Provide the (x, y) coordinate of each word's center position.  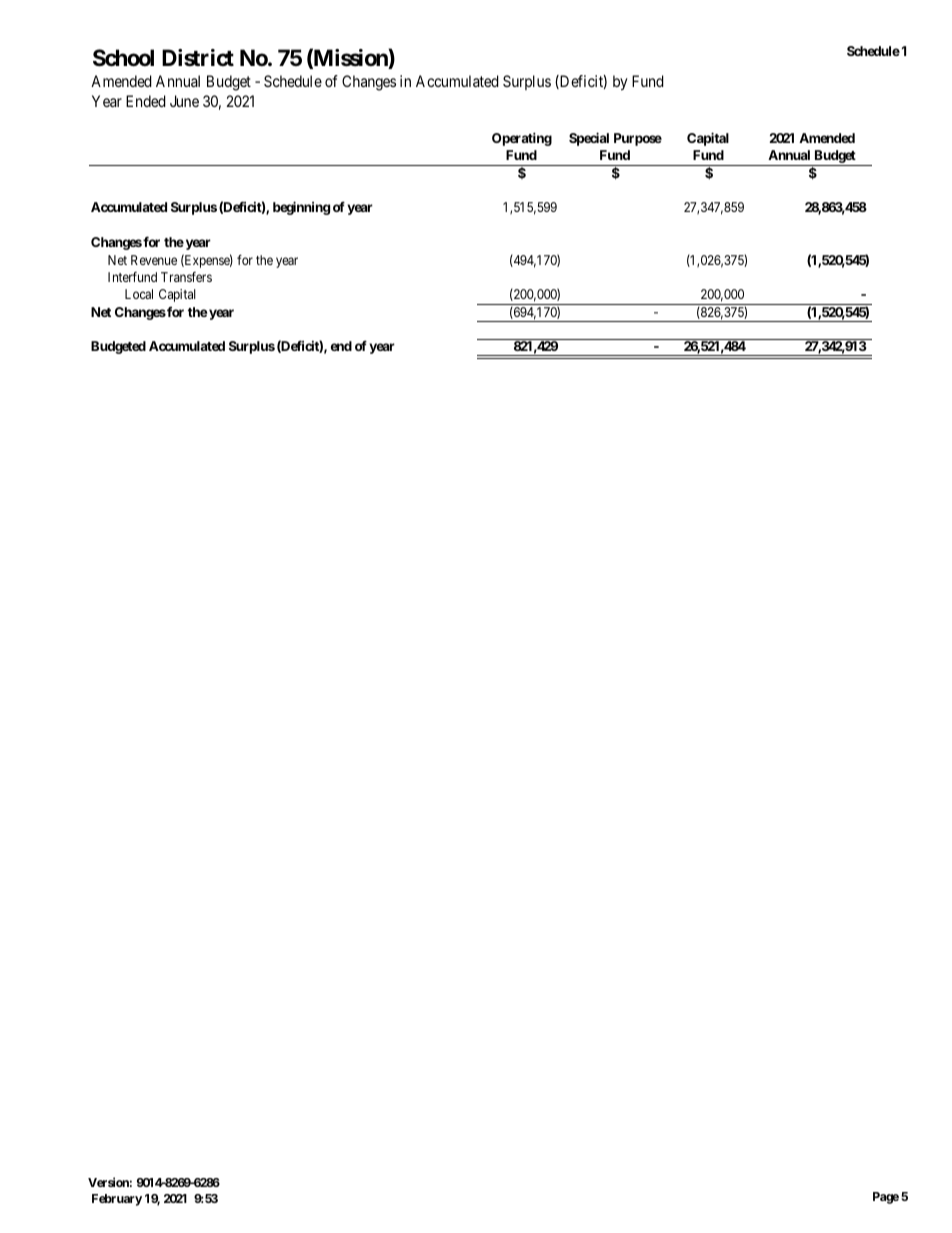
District (198, 58)
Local (139, 294)
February (117, 1200)
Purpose (638, 139)
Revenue (154, 260)
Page (886, 1198)
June (184, 101)
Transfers (186, 277)
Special (589, 139)
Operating (522, 139)
